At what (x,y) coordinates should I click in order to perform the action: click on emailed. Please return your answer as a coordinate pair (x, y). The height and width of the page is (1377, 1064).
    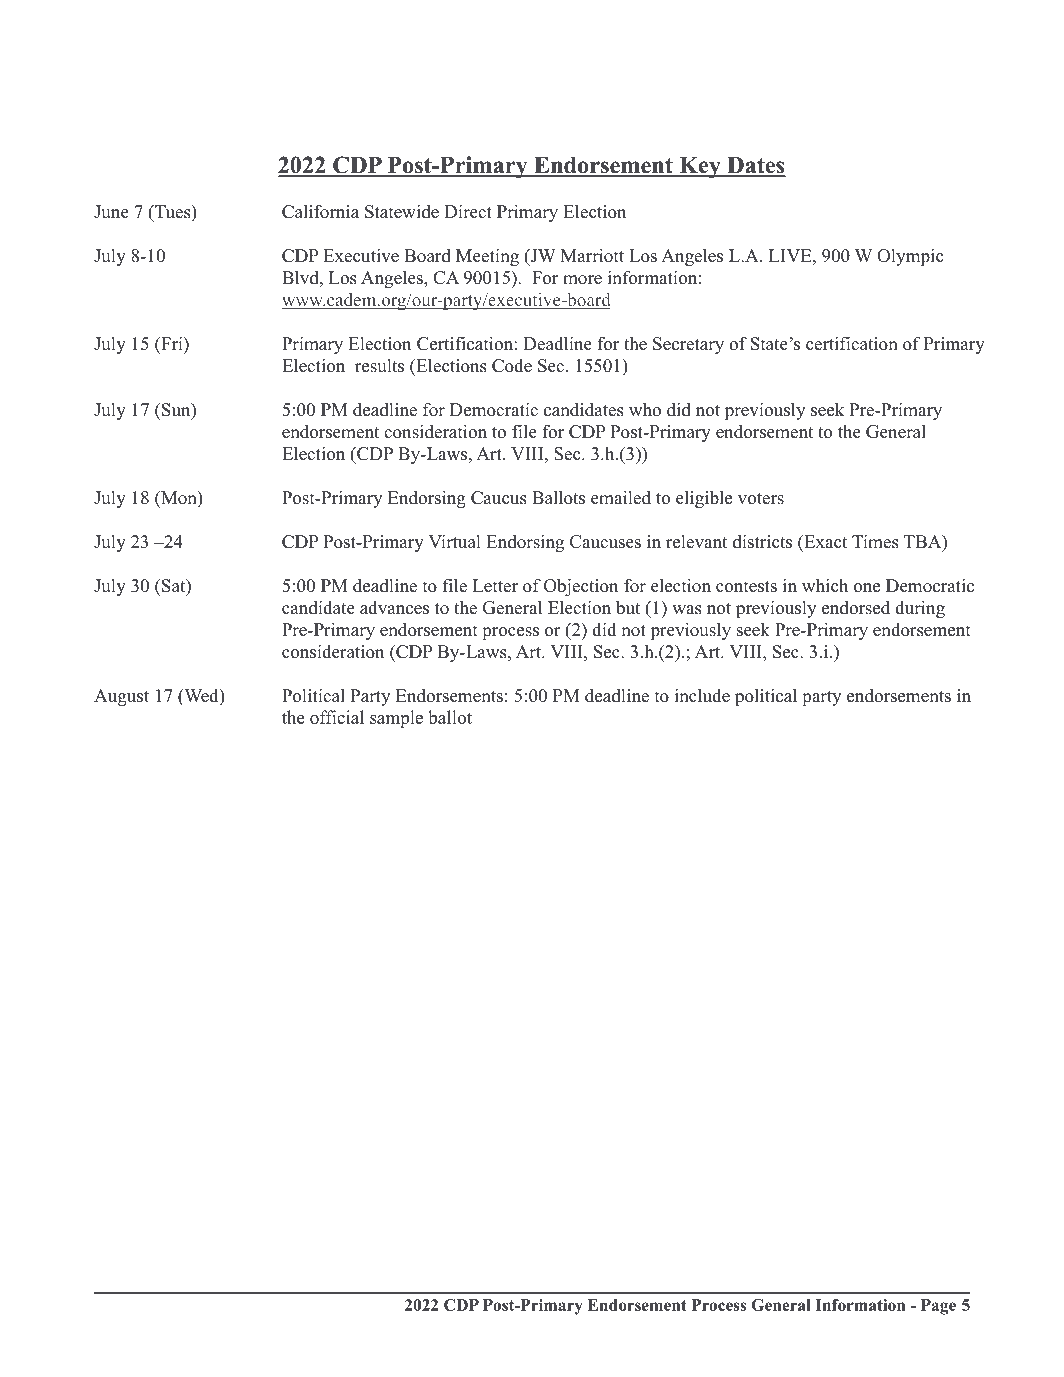
    Looking at the image, I should click on (621, 498).
